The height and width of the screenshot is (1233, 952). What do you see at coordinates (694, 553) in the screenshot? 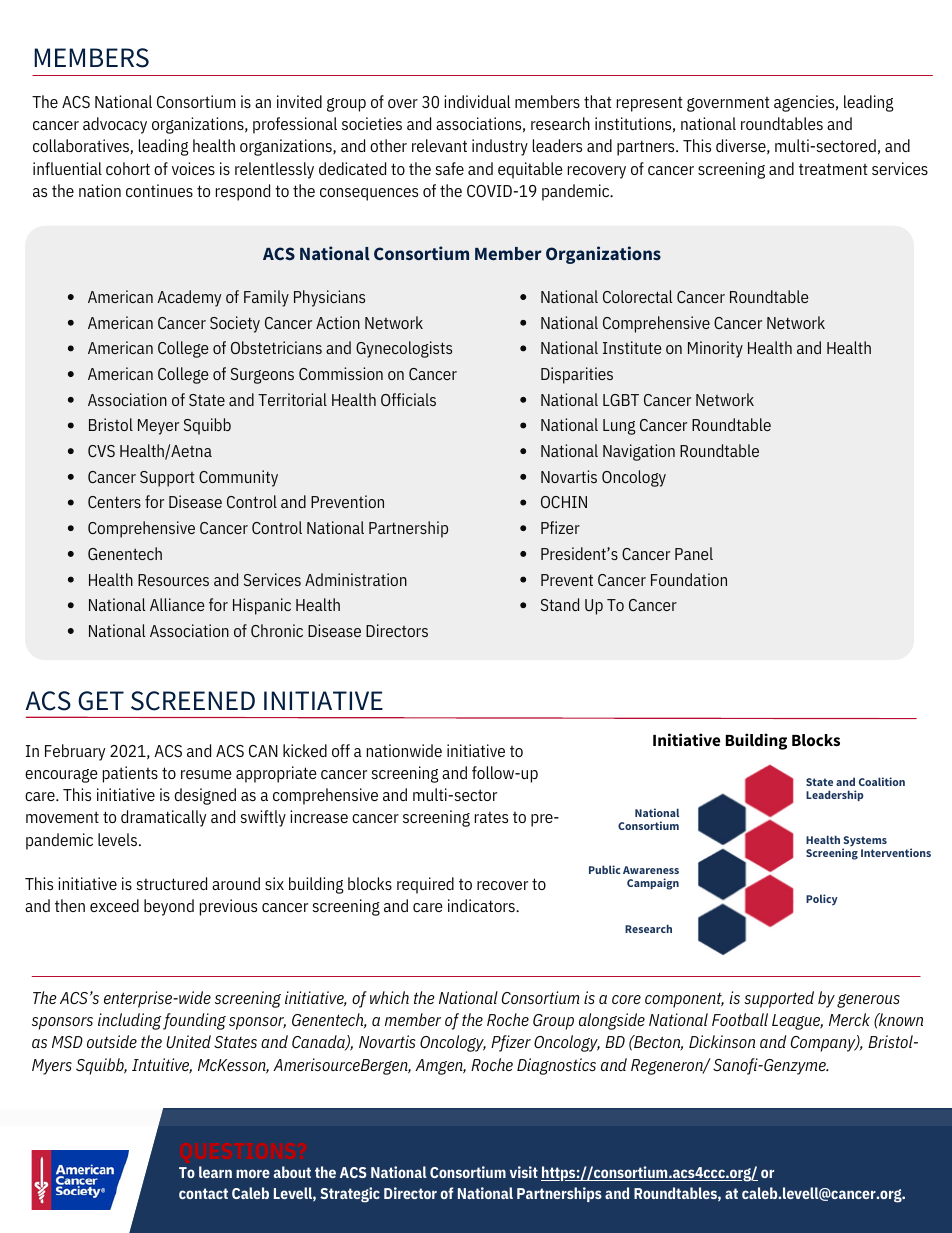
I see `Panel` at bounding box center [694, 553].
